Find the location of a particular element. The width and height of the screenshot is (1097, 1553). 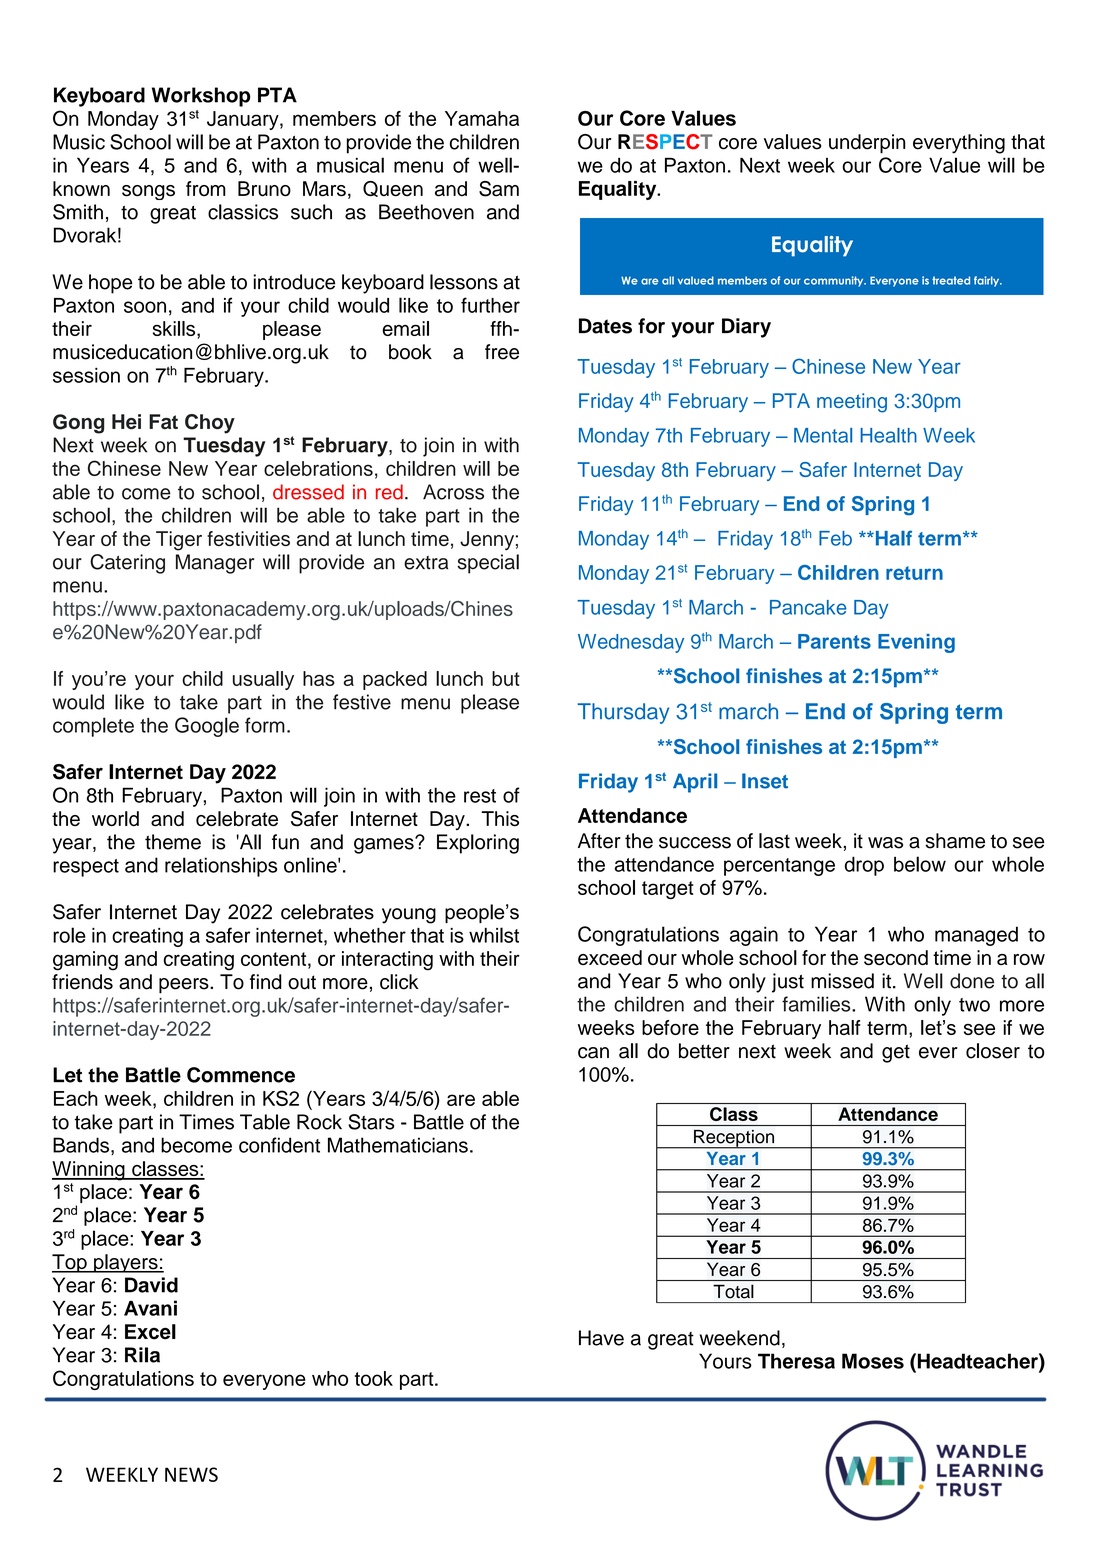

This is located at coordinates (500, 818).
